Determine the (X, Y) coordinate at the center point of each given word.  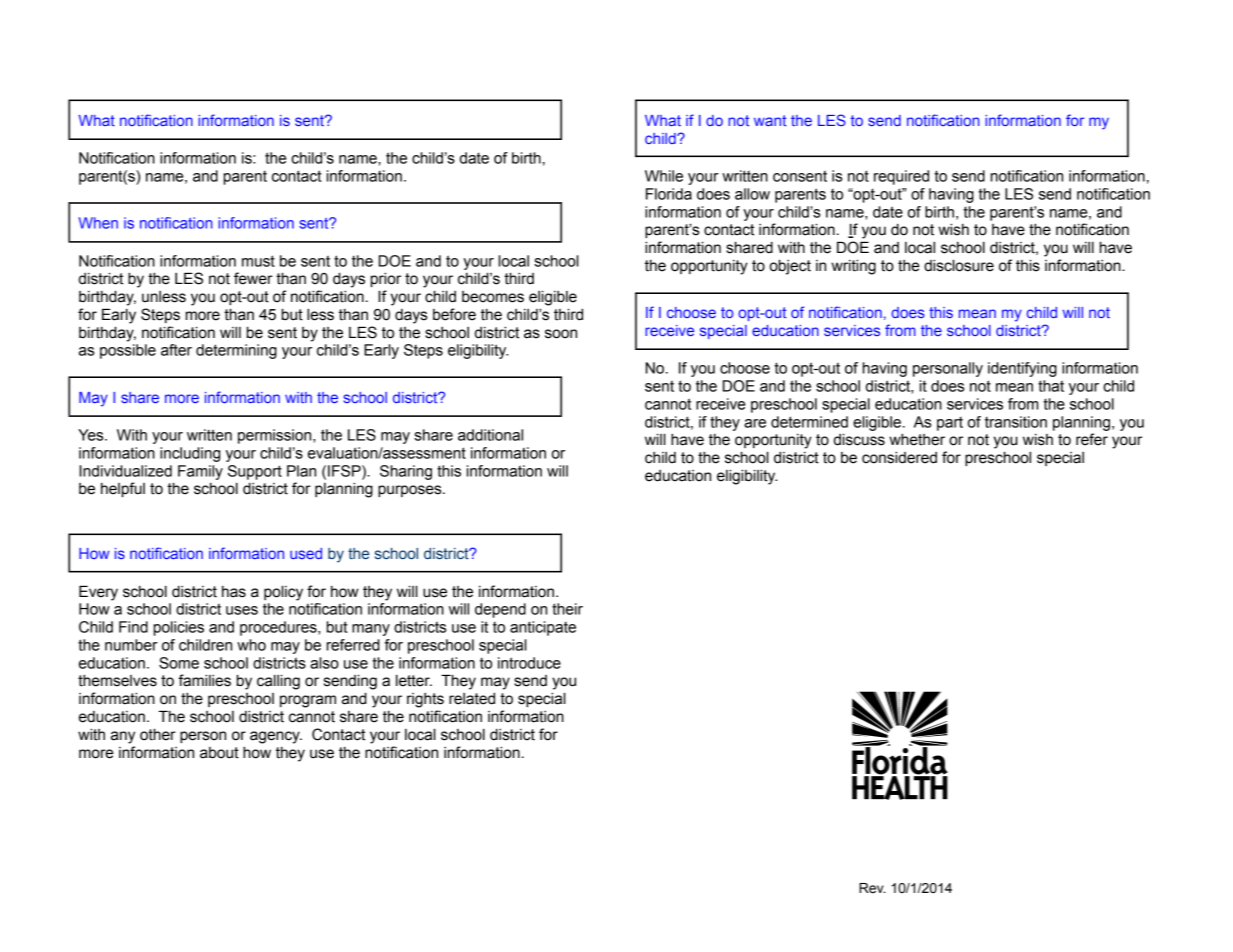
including (190, 454)
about (219, 753)
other (158, 734)
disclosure (959, 265)
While (664, 176)
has (234, 592)
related (472, 699)
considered (899, 458)
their (567, 609)
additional (490, 435)
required (901, 177)
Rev (872, 888)
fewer (253, 278)
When (98, 223)
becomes (493, 297)
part (950, 424)
